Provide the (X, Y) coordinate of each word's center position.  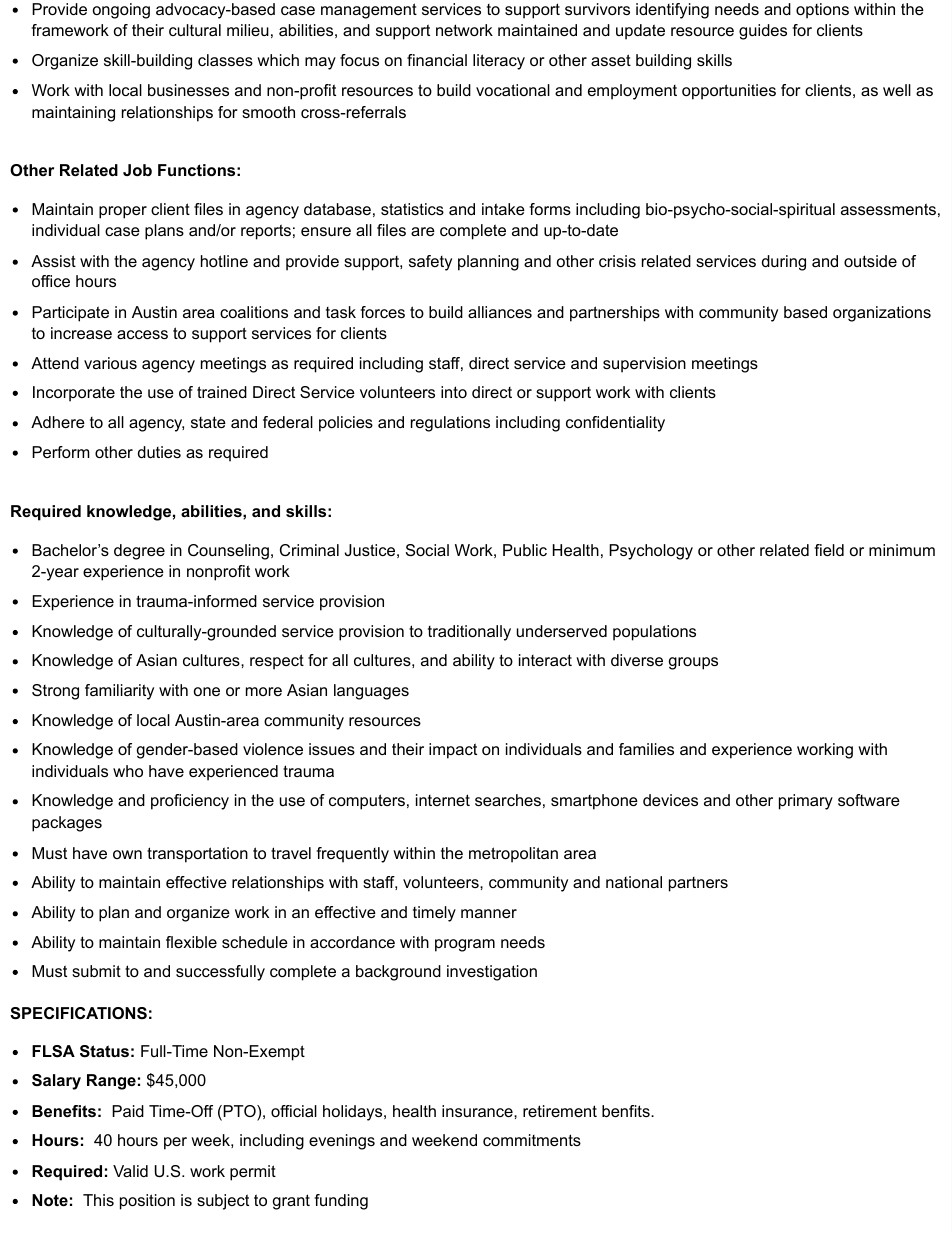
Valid (130, 1171)
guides (763, 32)
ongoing (121, 11)
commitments (532, 1140)
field (829, 550)
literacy (499, 62)
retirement (560, 1111)
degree (139, 552)
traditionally (469, 633)
